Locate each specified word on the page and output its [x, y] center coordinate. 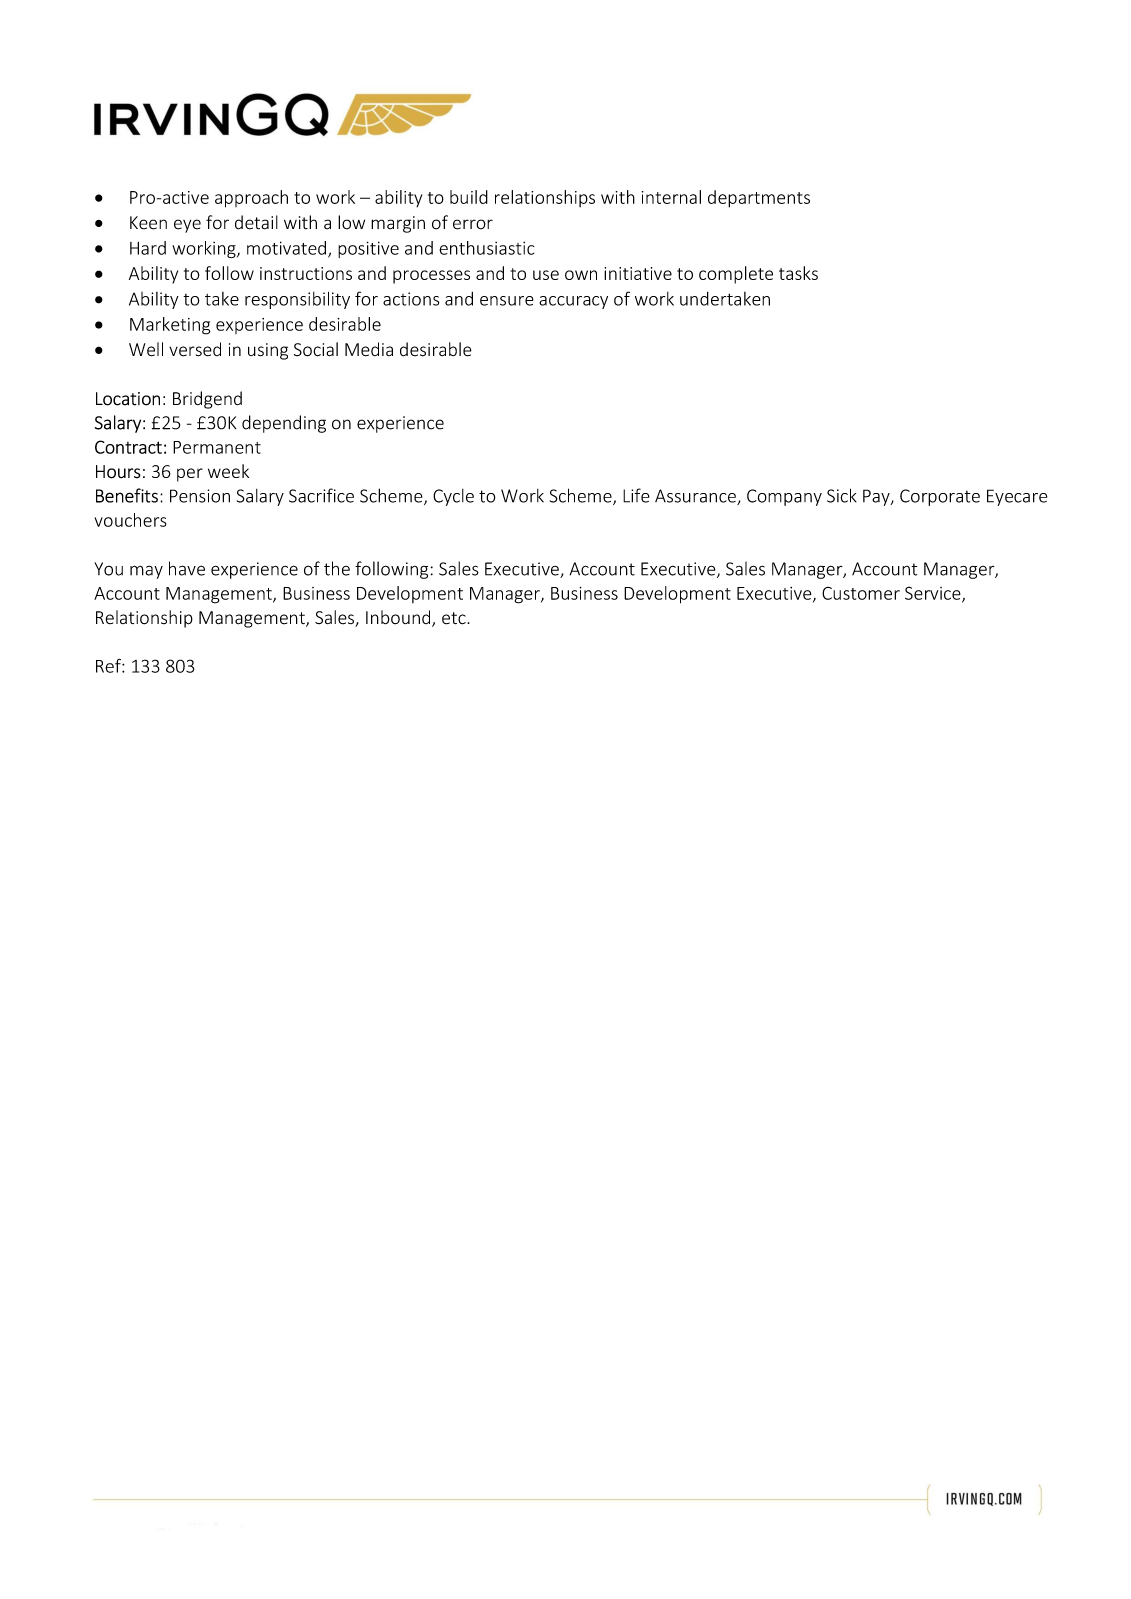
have [187, 568]
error [473, 224]
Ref [109, 665]
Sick [842, 495]
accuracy [573, 302]
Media [369, 349]
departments [759, 199]
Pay [877, 497]
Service [934, 594]
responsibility [297, 300]
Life [636, 495]
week [228, 471]
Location [128, 399]
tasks [798, 273]
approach [251, 199]
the [337, 568]
